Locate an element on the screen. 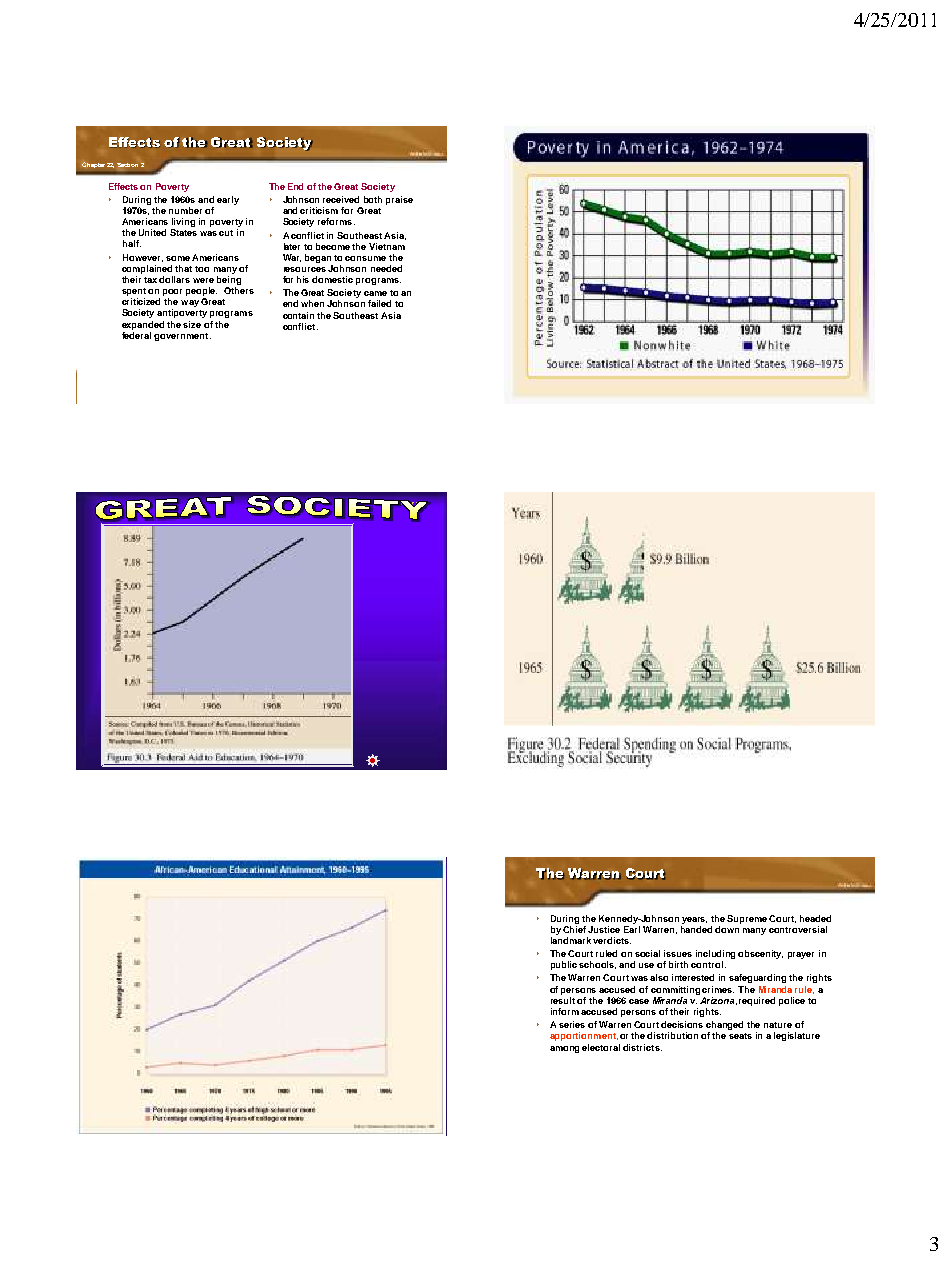  praise is located at coordinates (399, 200).
